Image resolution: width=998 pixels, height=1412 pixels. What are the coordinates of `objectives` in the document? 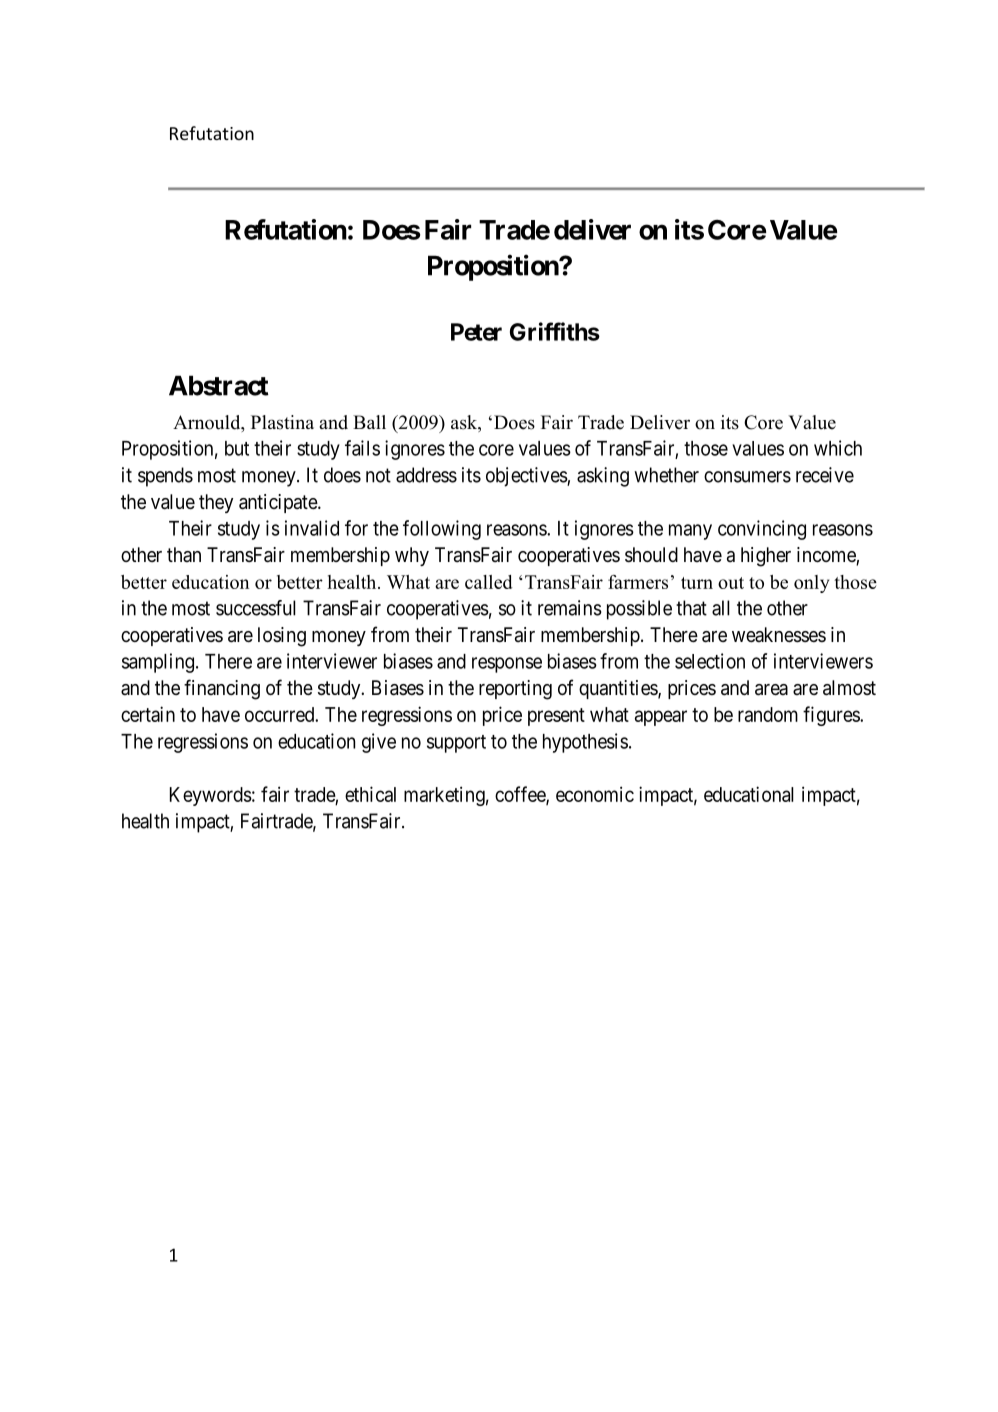 It's located at (527, 477).
